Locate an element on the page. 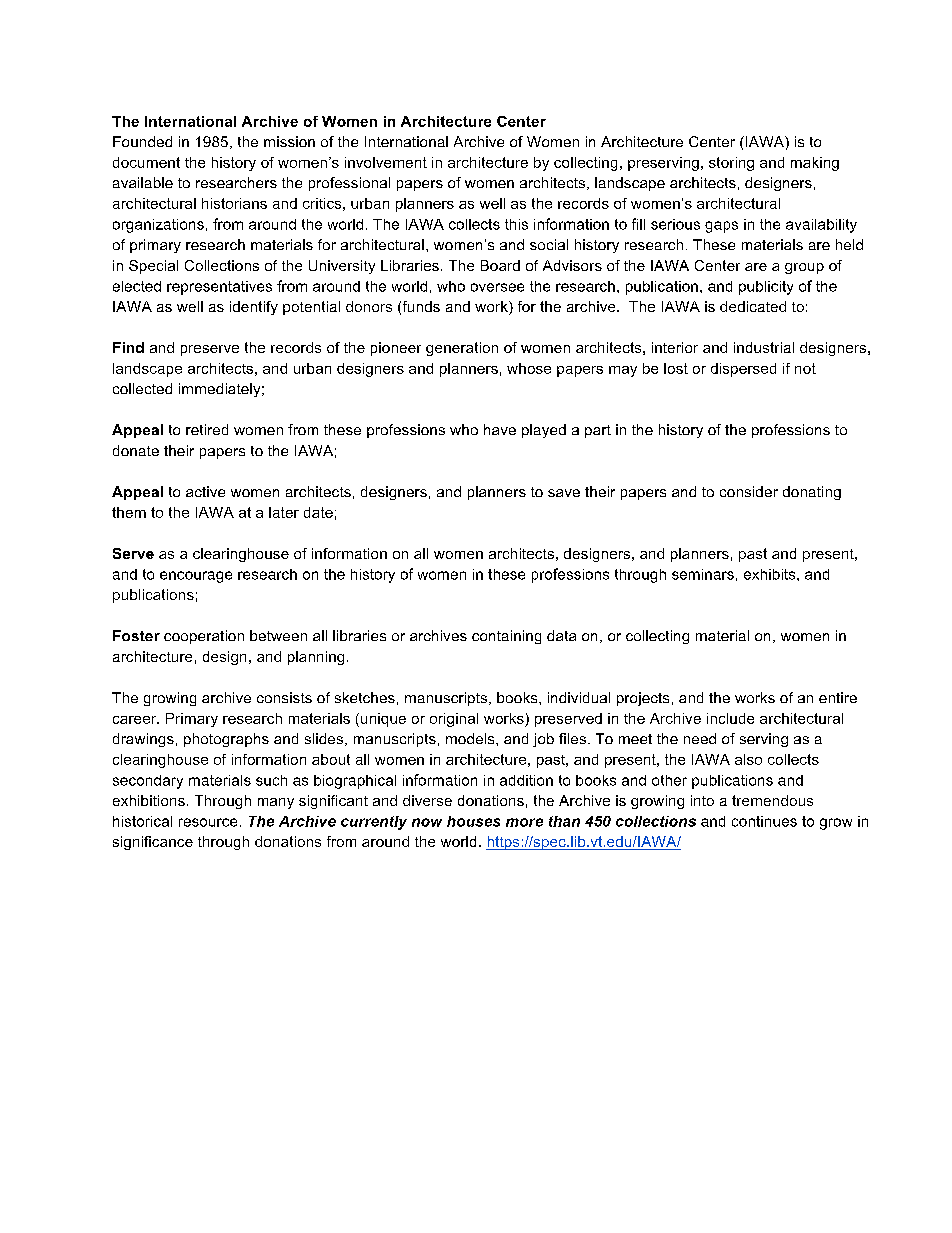  document is located at coordinates (146, 162).
